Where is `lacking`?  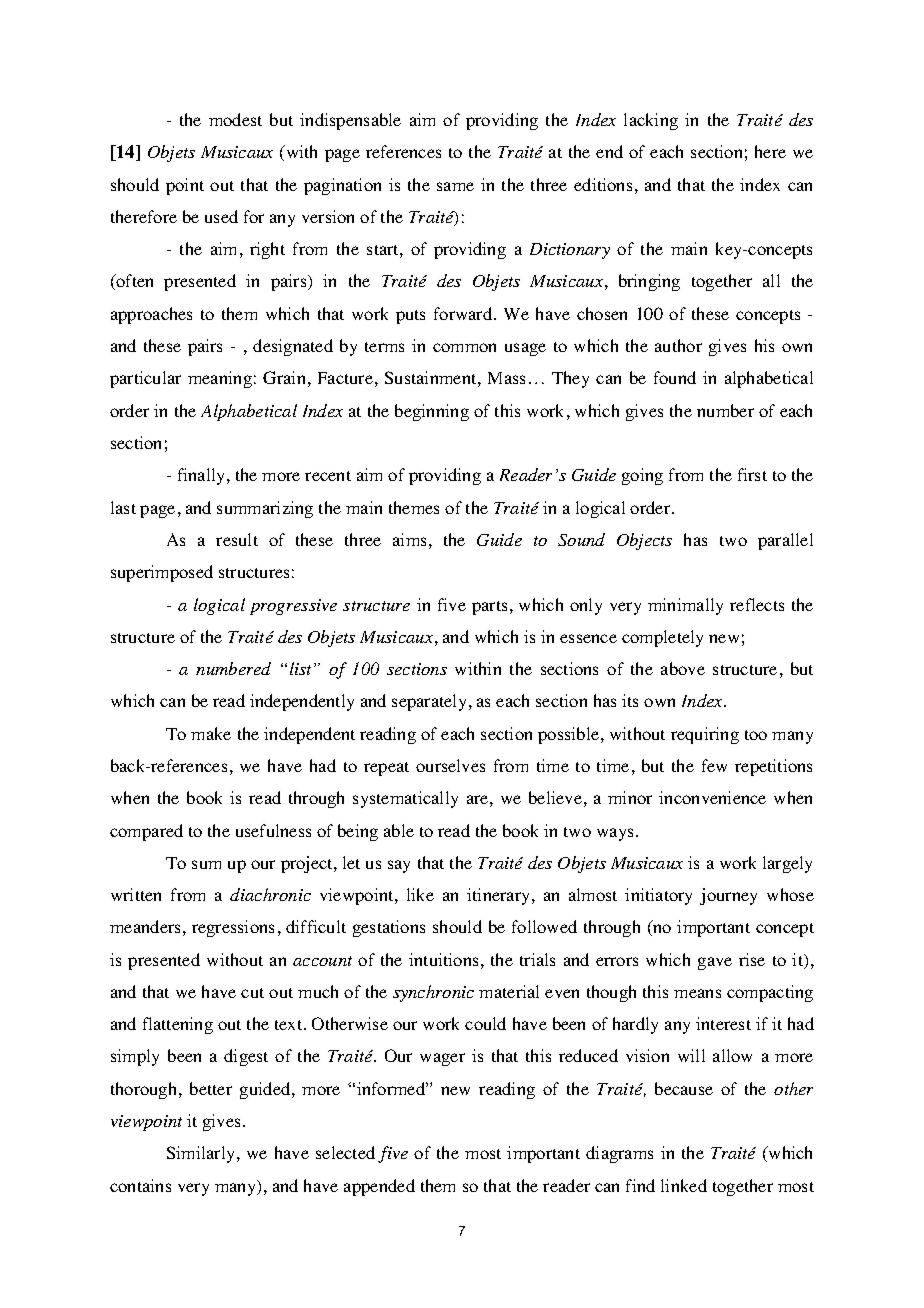 lacking is located at coordinates (651, 121).
